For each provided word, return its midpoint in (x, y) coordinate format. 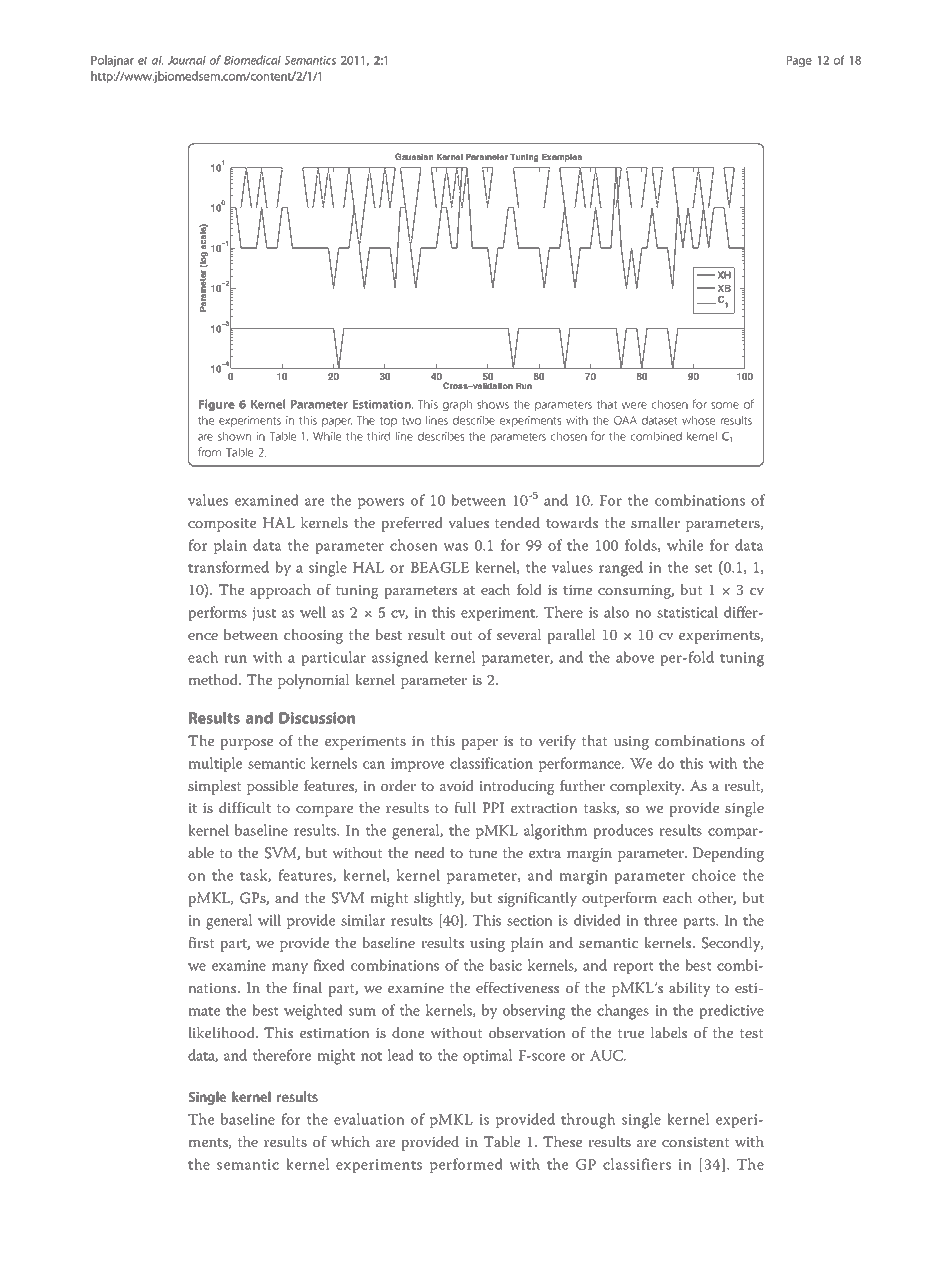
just (264, 614)
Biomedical (252, 60)
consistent (696, 1141)
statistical (687, 612)
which (350, 1142)
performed (466, 1165)
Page (799, 61)
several (519, 634)
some (725, 405)
